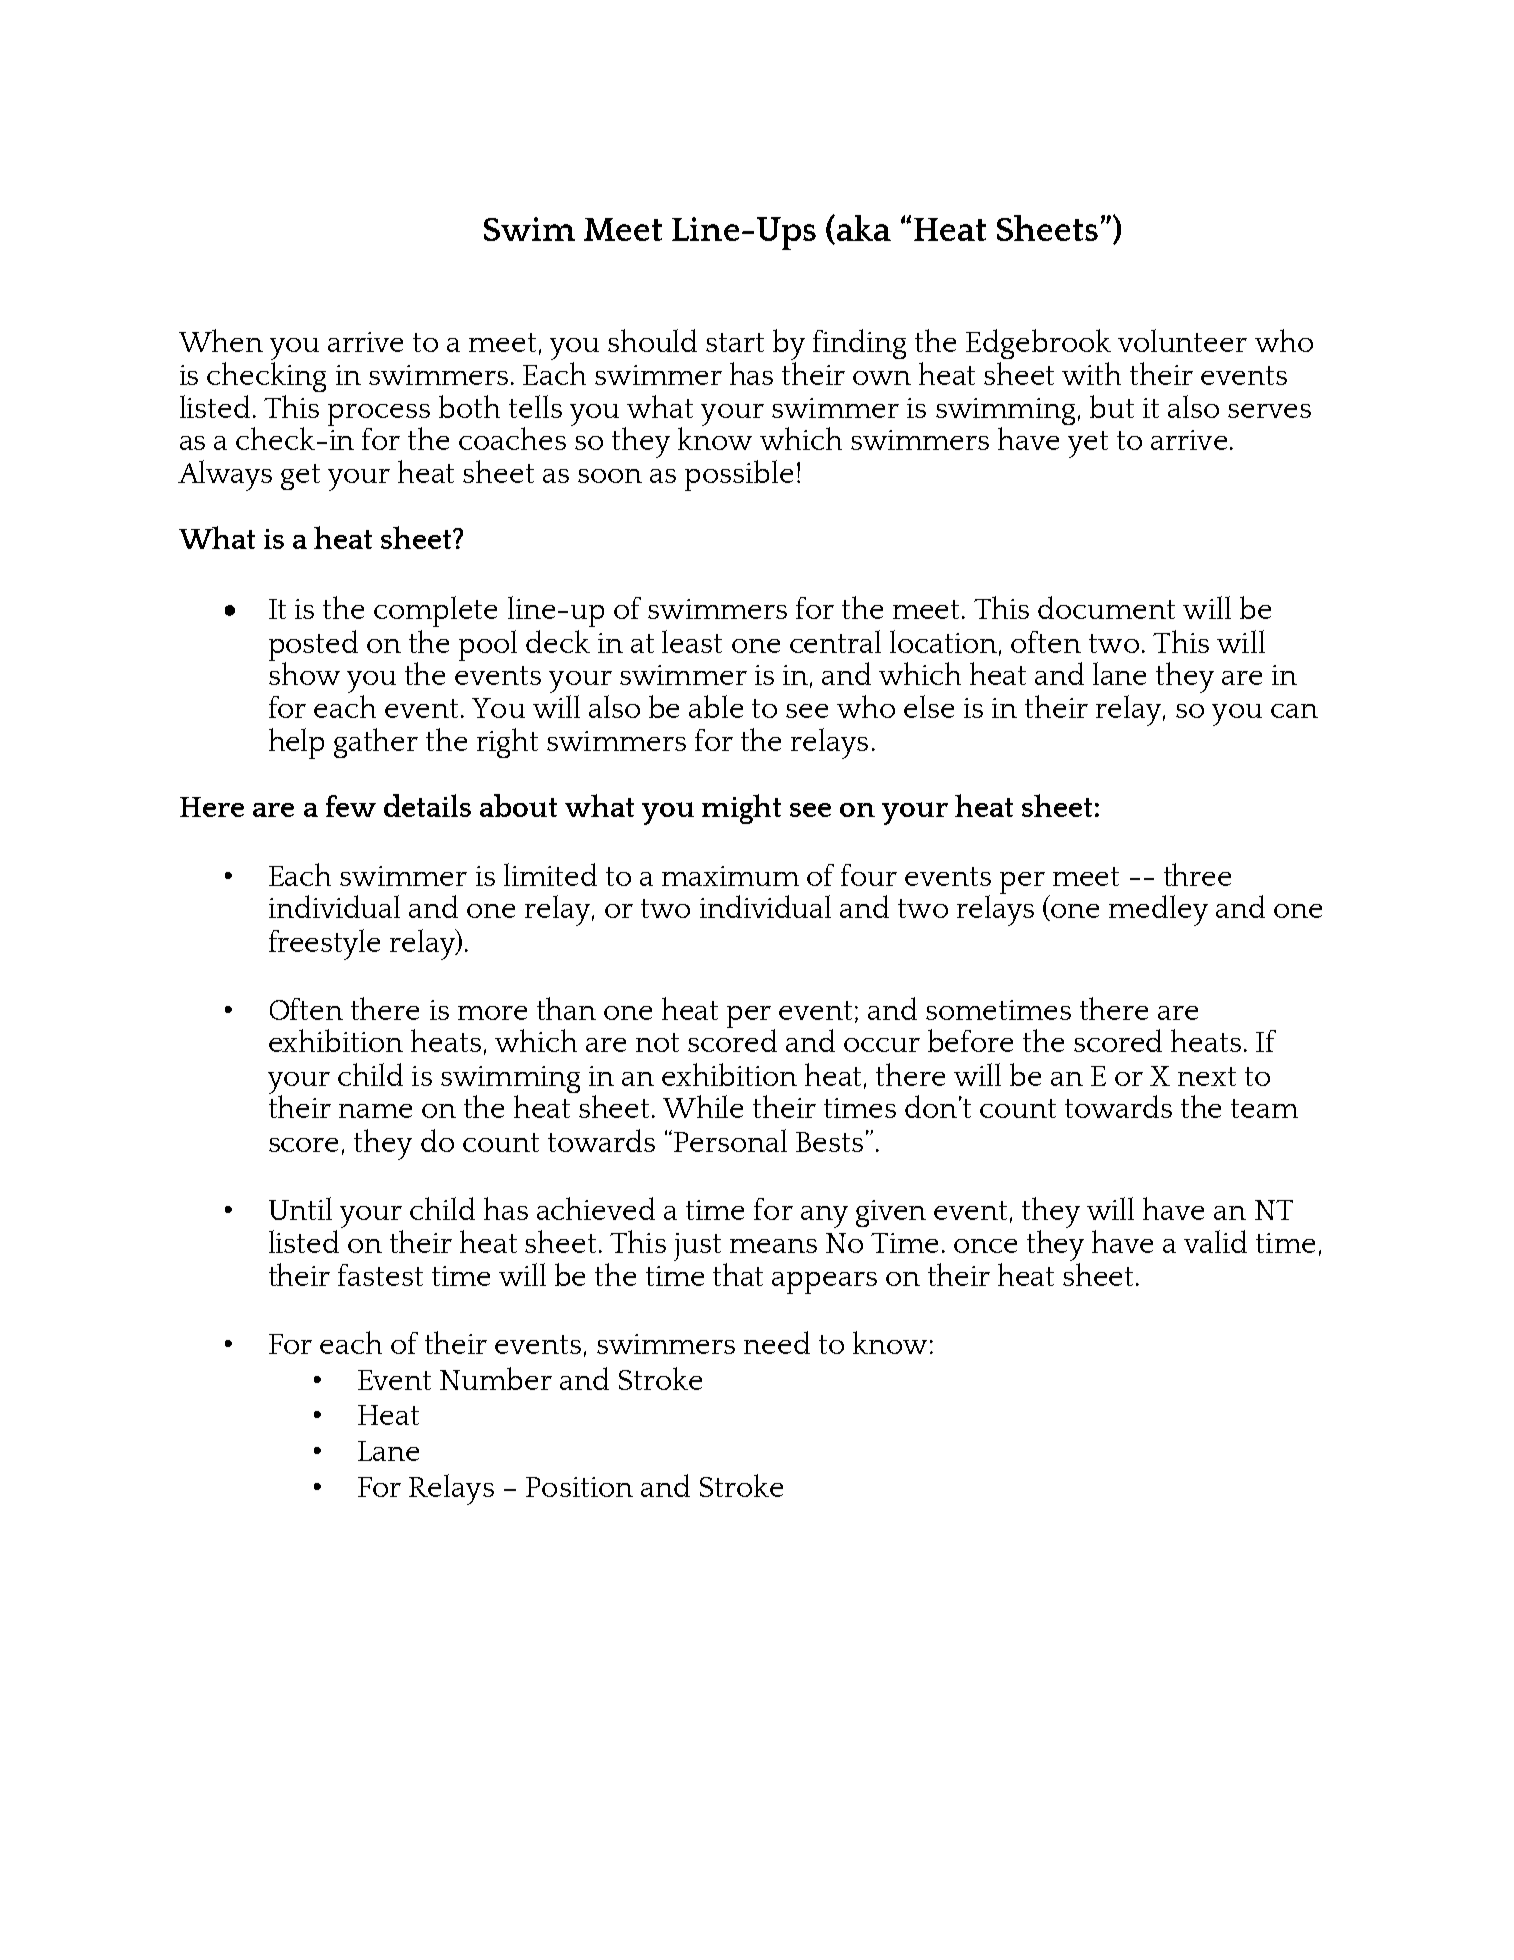  What do you see at coordinates (1182, 340) in the screenshot?
I see `volunteer` at bounding box center [1182, 340].
